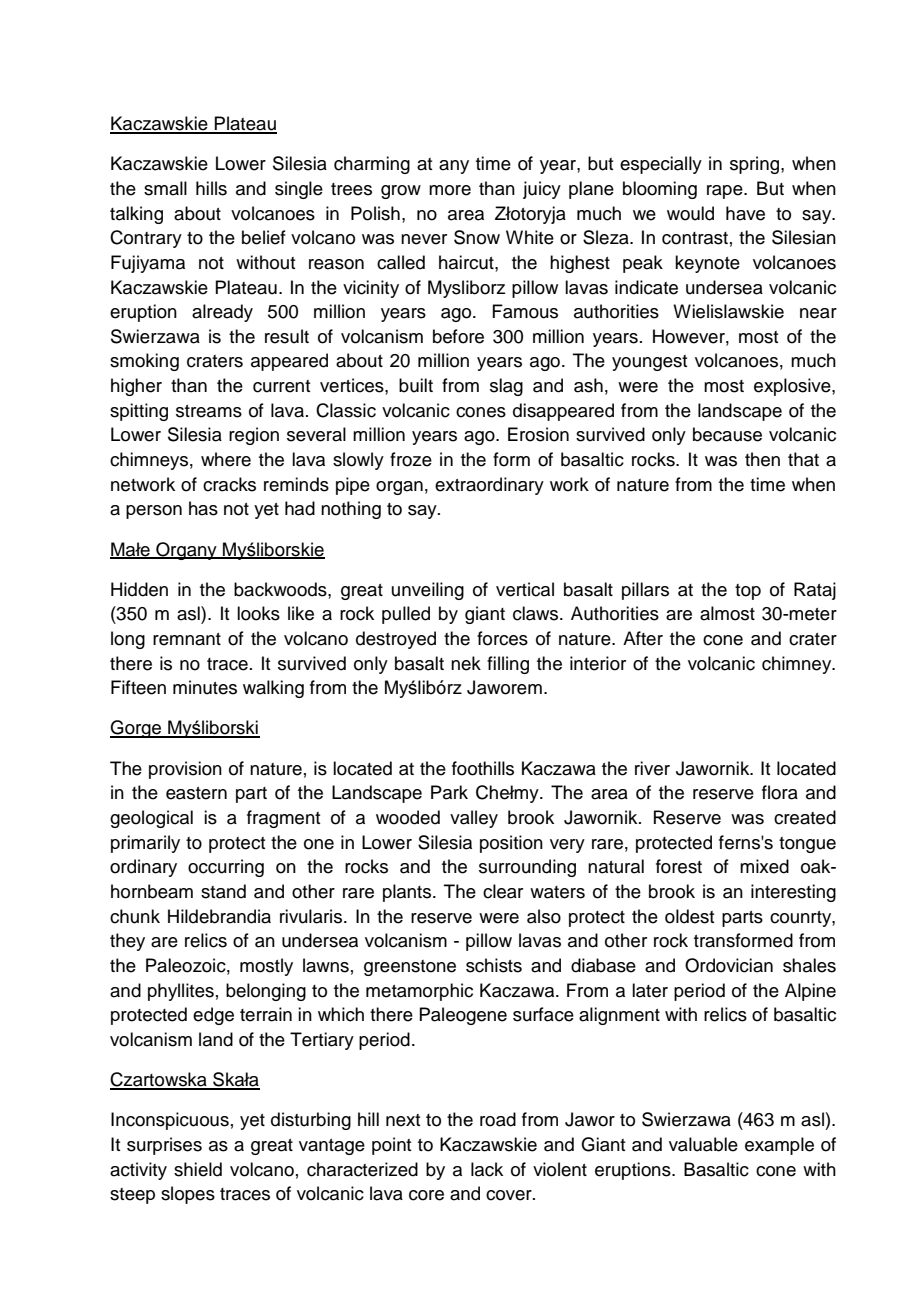 The image size is (924, 1308). What do you see at coordinates (205, 687) in the screenshot?
I see `minutes` at bounding box center [205, 687].
